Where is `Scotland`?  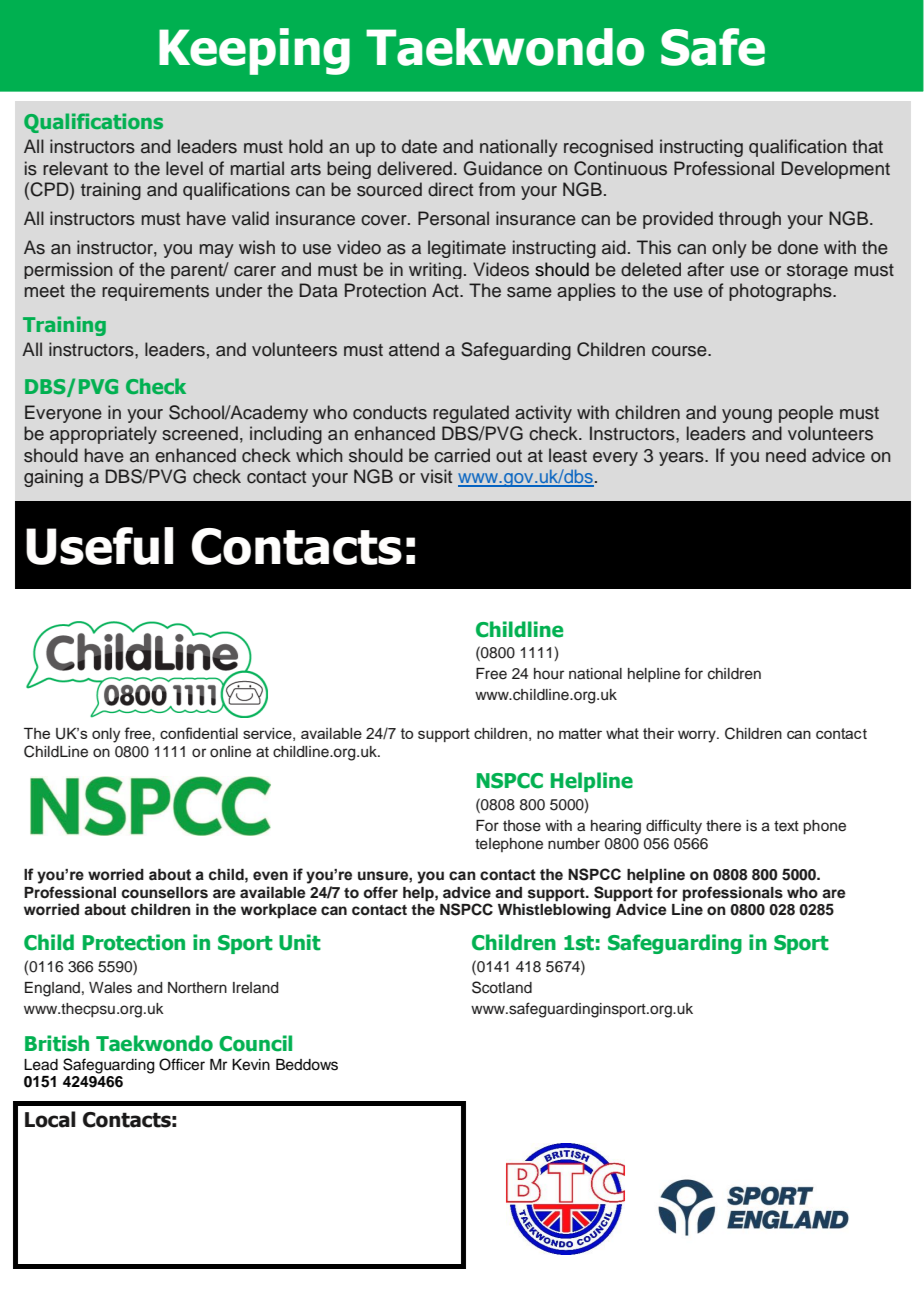
Scotland is located at coordinates (502, 987).
